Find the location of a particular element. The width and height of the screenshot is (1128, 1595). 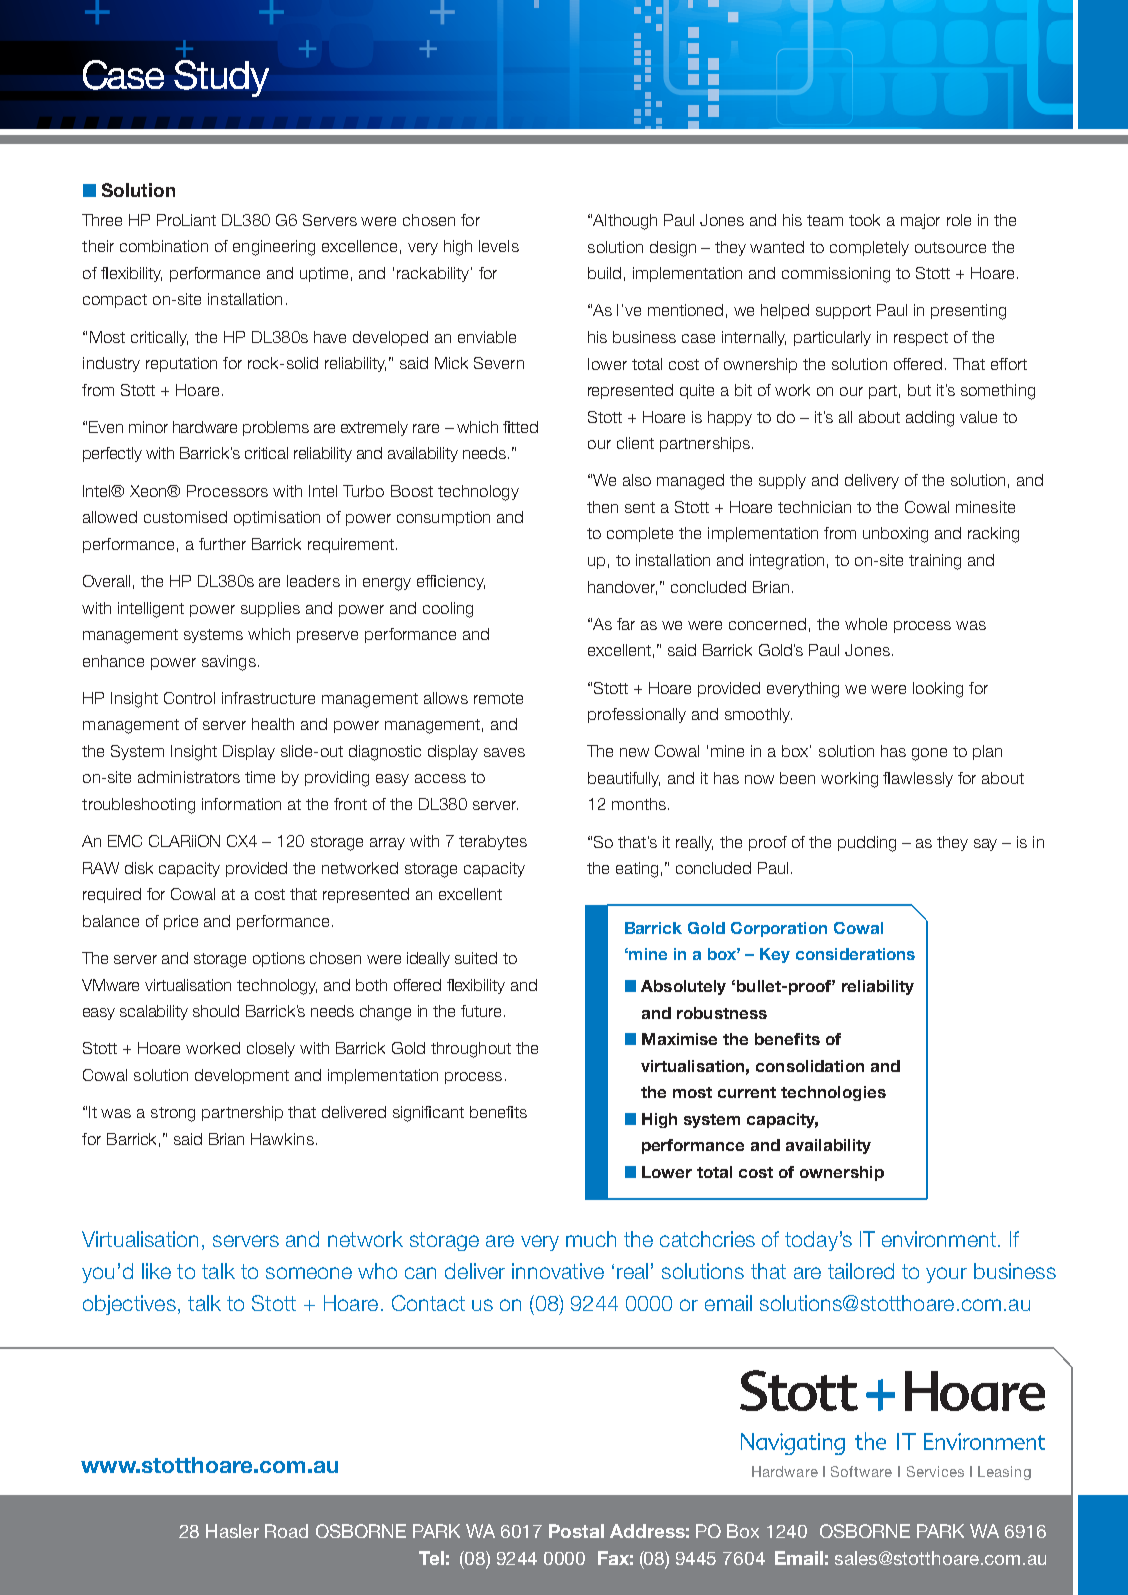

much is located at coordinates (591, 1239).
